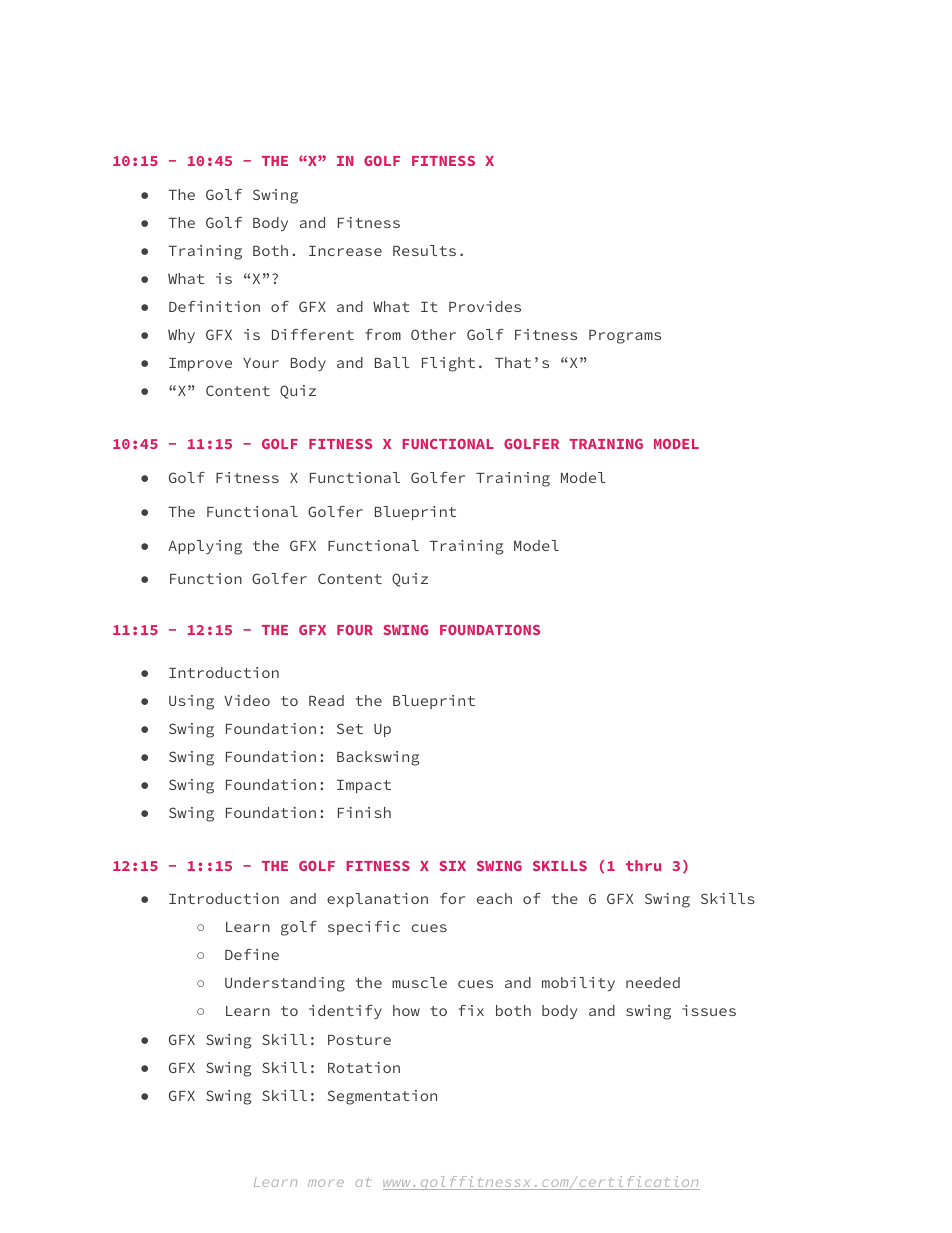 The image size is (952, 1233). I want to click on more, so click(326, 1183).
